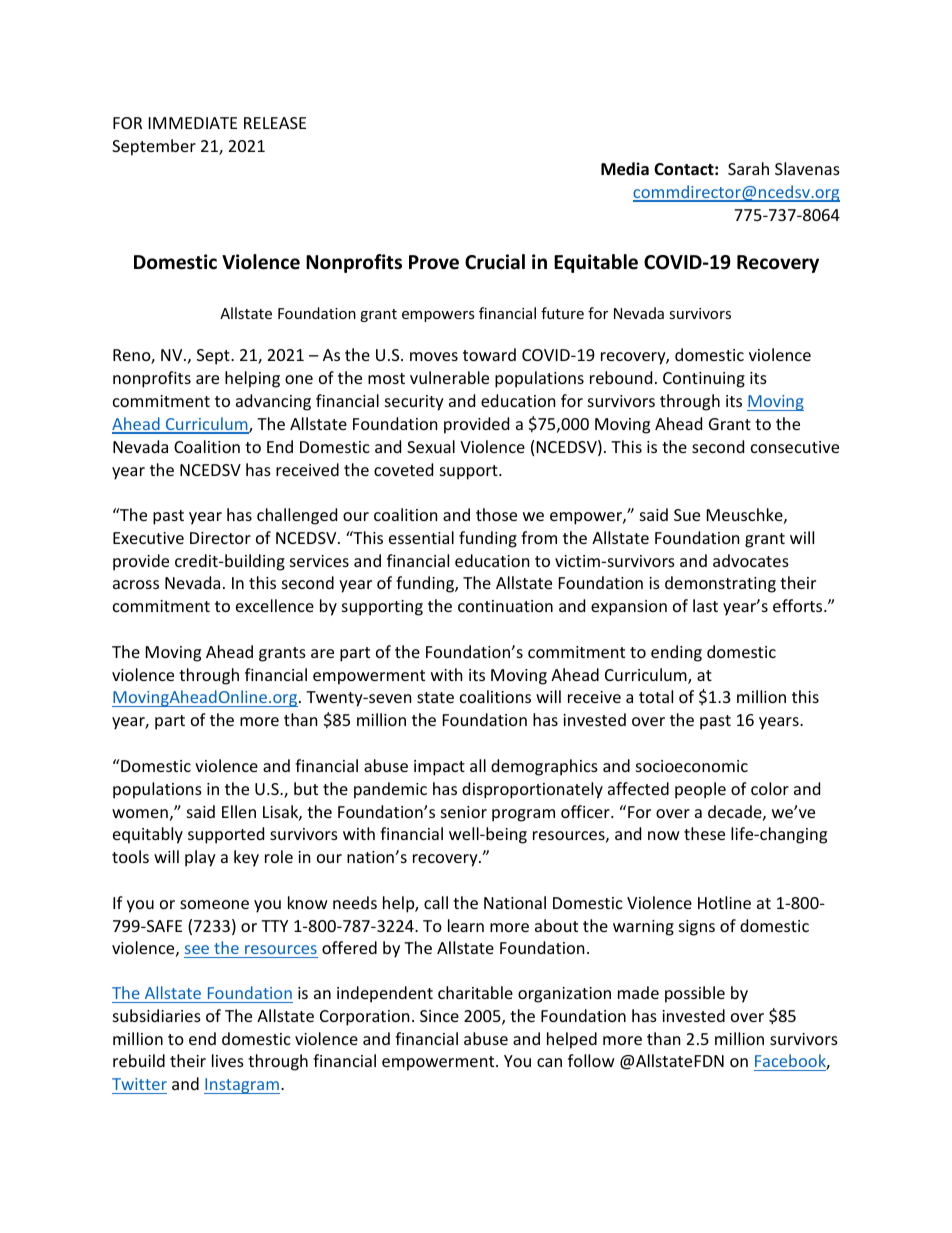  Describe the element at coordinates (496, 514) in the image. I see `those` at that location.
